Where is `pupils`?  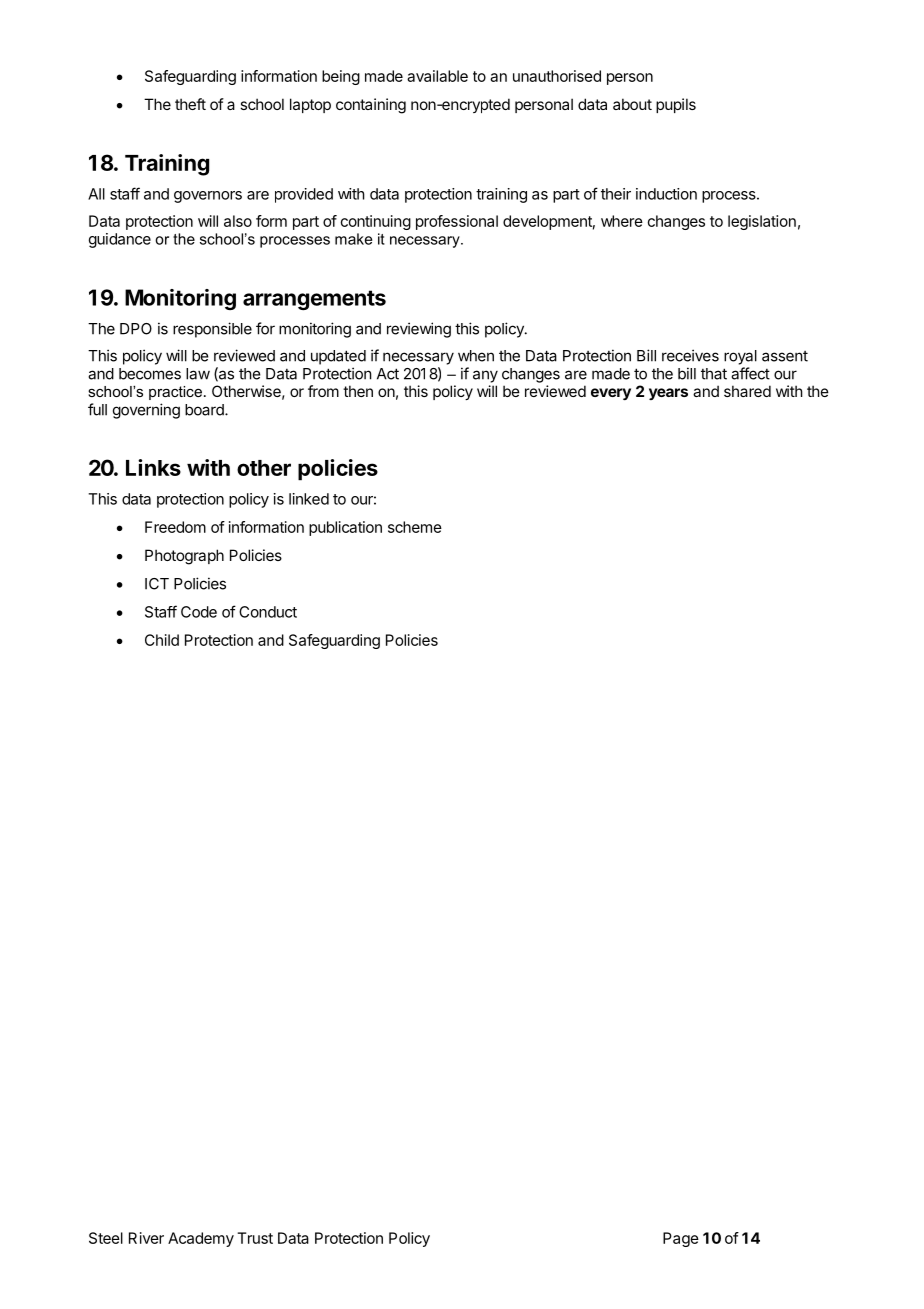 pupils is located at coordinates (676, 105).
